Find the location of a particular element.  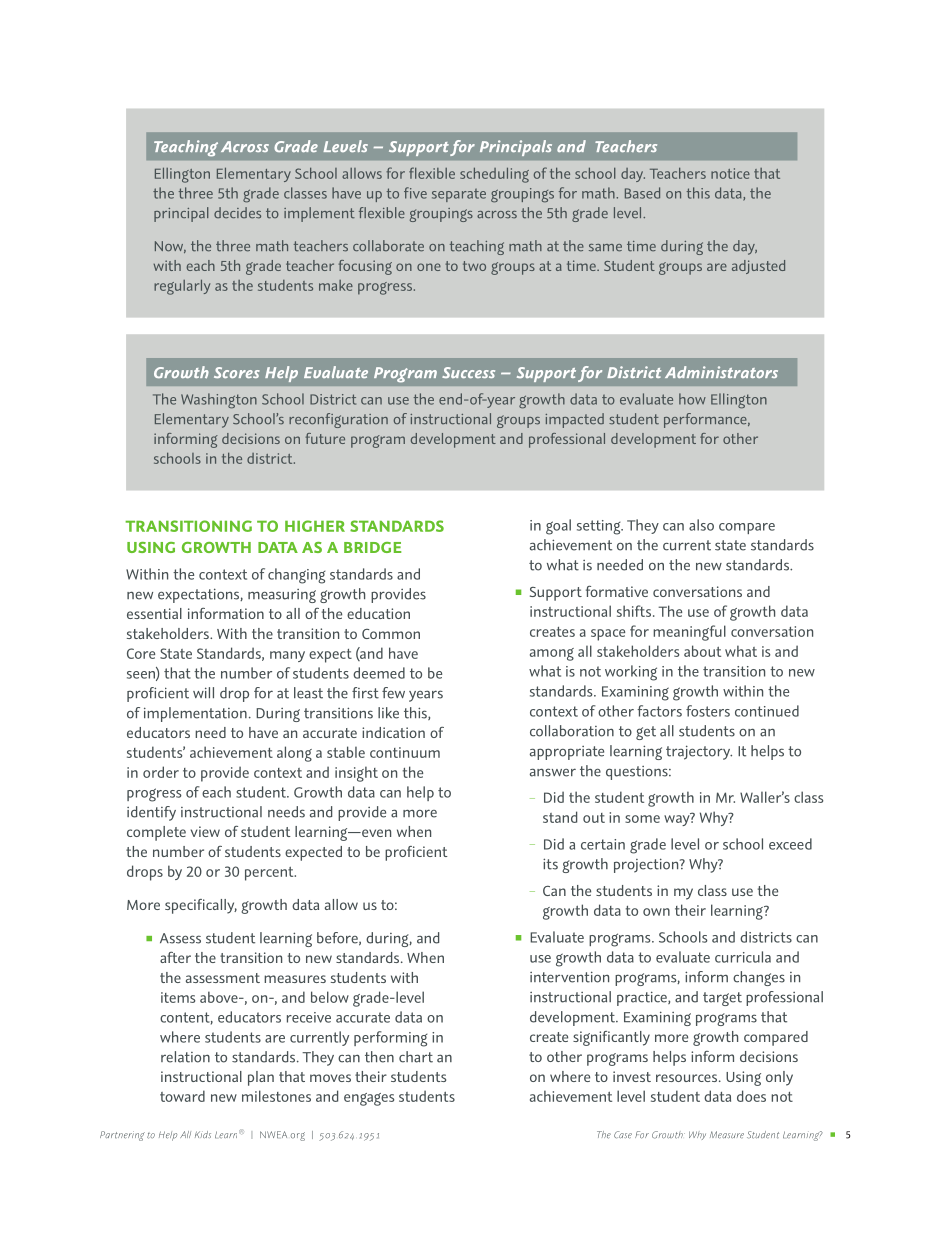

HIGHER is located at coordinates (315, 526).
